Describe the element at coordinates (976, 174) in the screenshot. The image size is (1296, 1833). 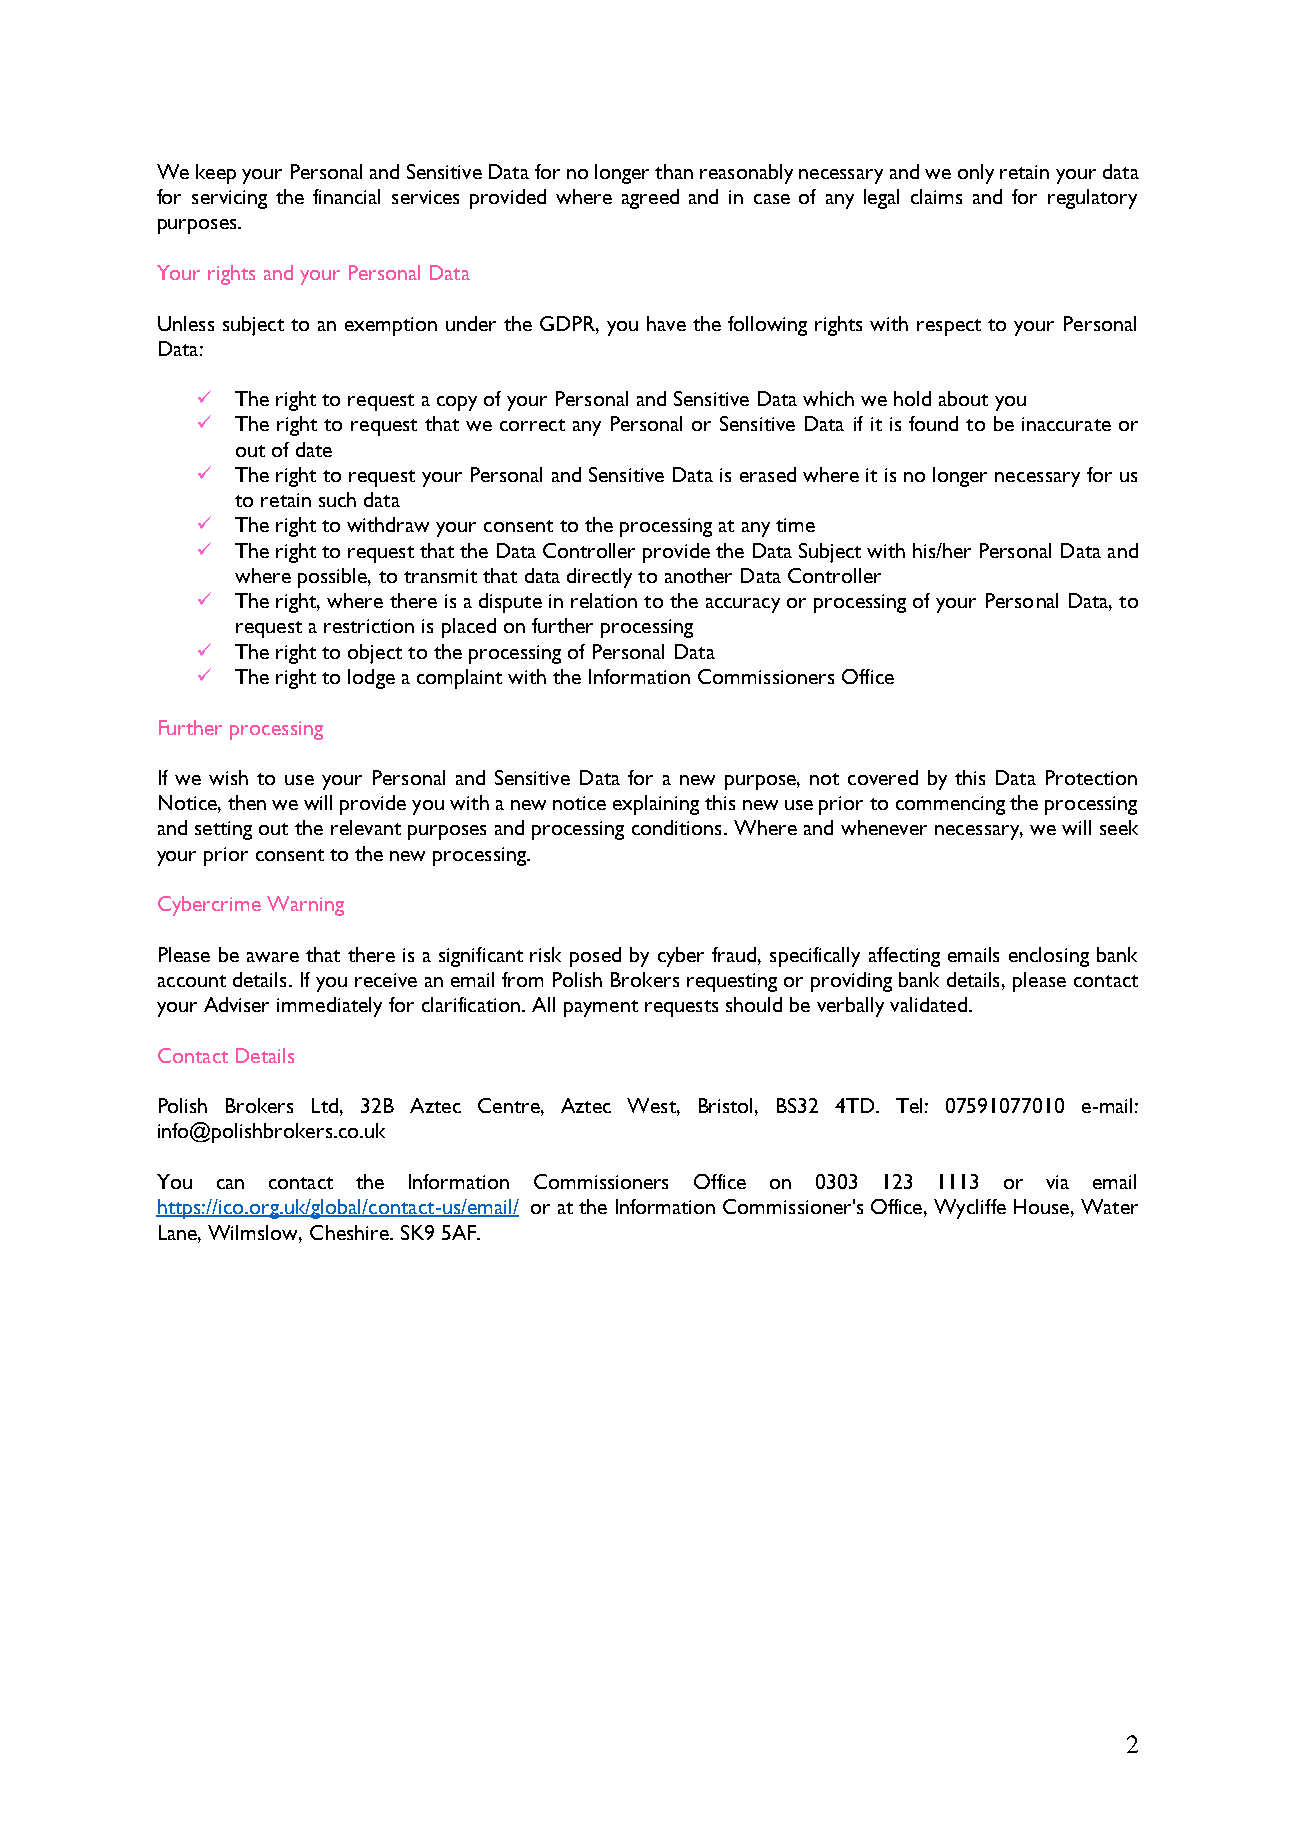
I see `only` at that location.
